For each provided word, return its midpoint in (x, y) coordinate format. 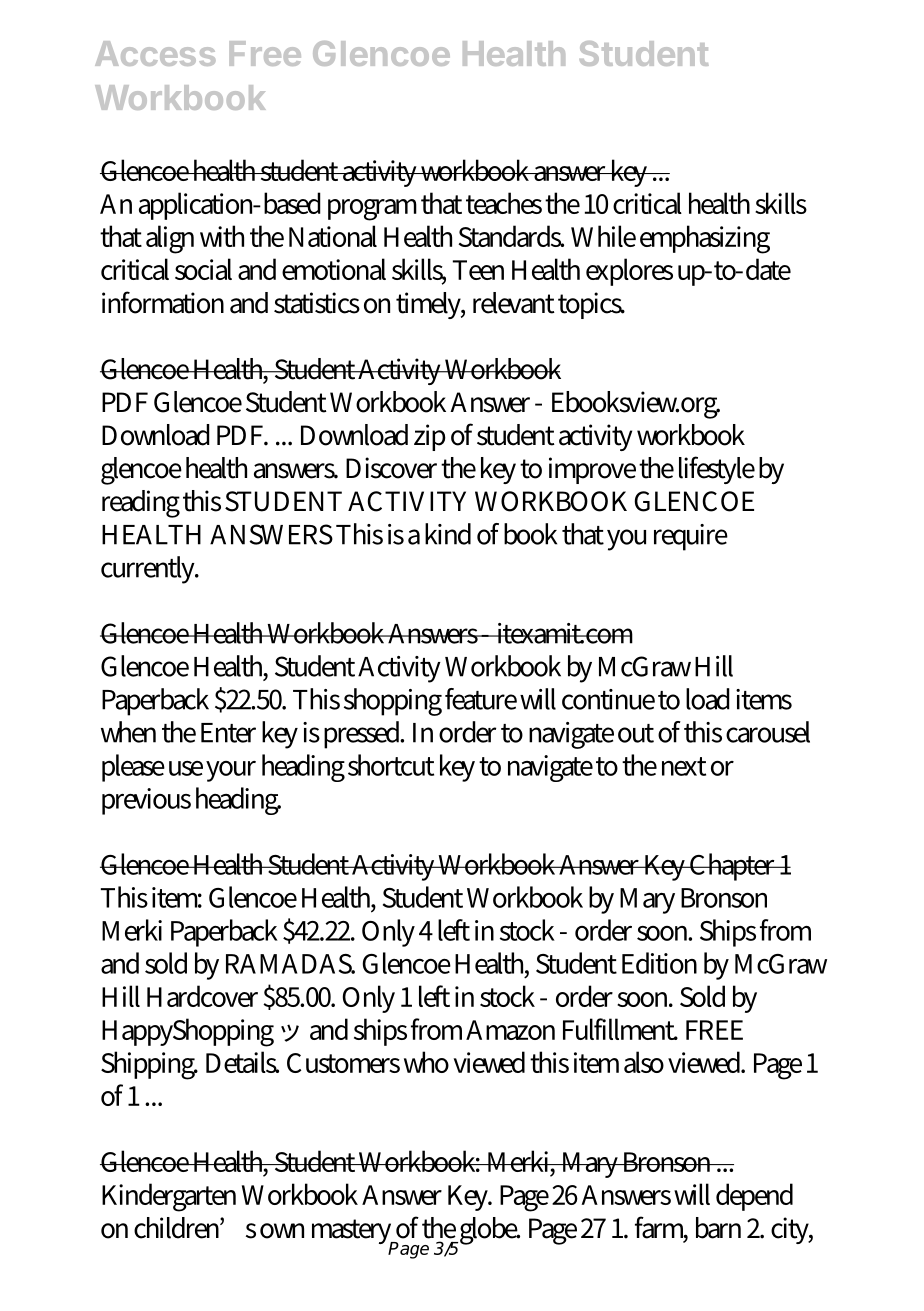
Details (242, 1062)
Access (155, 53)
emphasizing (705, 239)
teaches (504, 203)
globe (488, 1231)
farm (661, 1228)
